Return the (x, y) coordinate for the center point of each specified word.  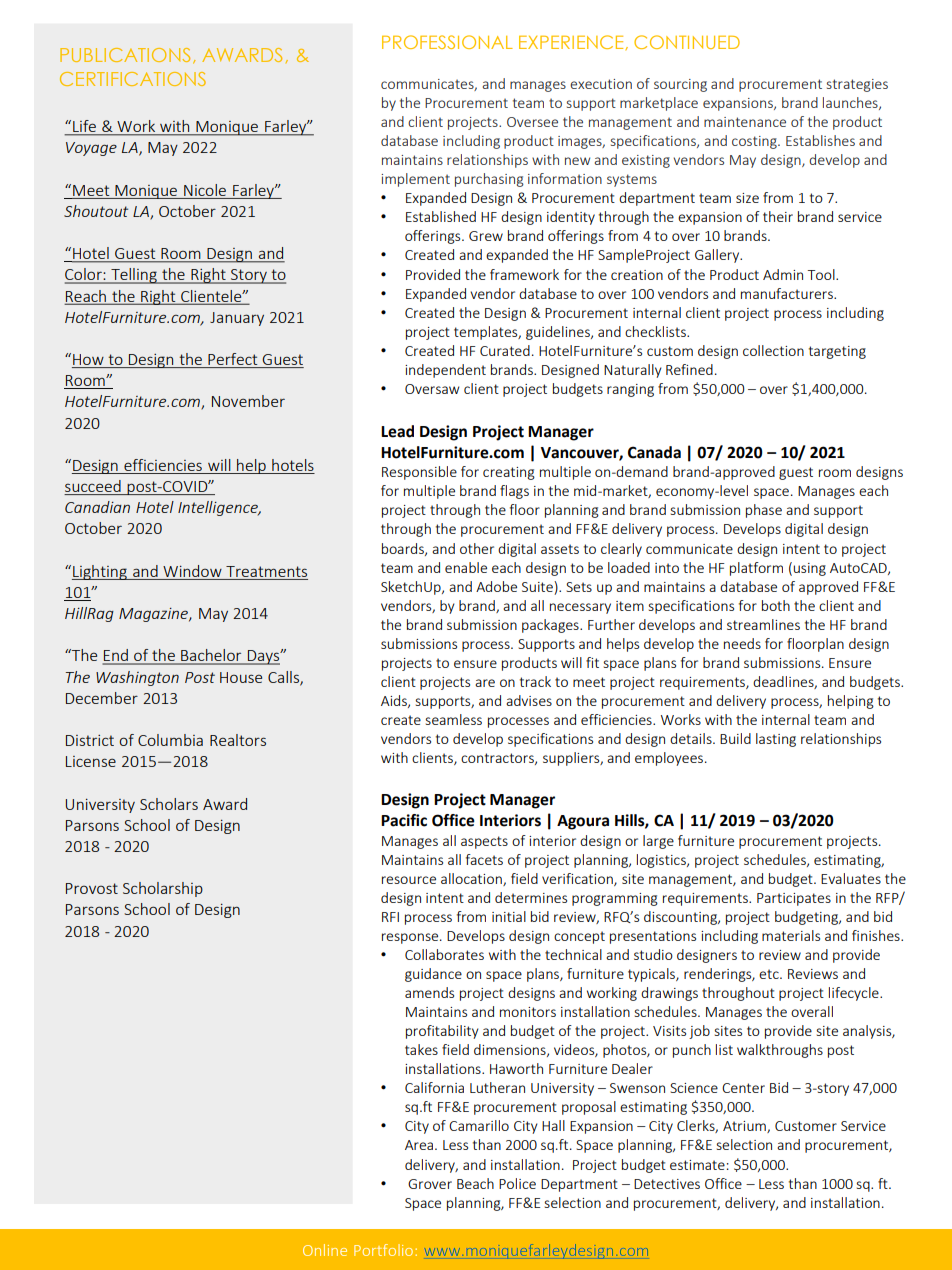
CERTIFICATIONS (133, 79)
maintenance (745, 122)
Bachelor (211, 656)
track (535, 681)
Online (325, 1250)
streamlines (763, 624)
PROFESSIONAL (447, 42)
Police (517, 1183)
